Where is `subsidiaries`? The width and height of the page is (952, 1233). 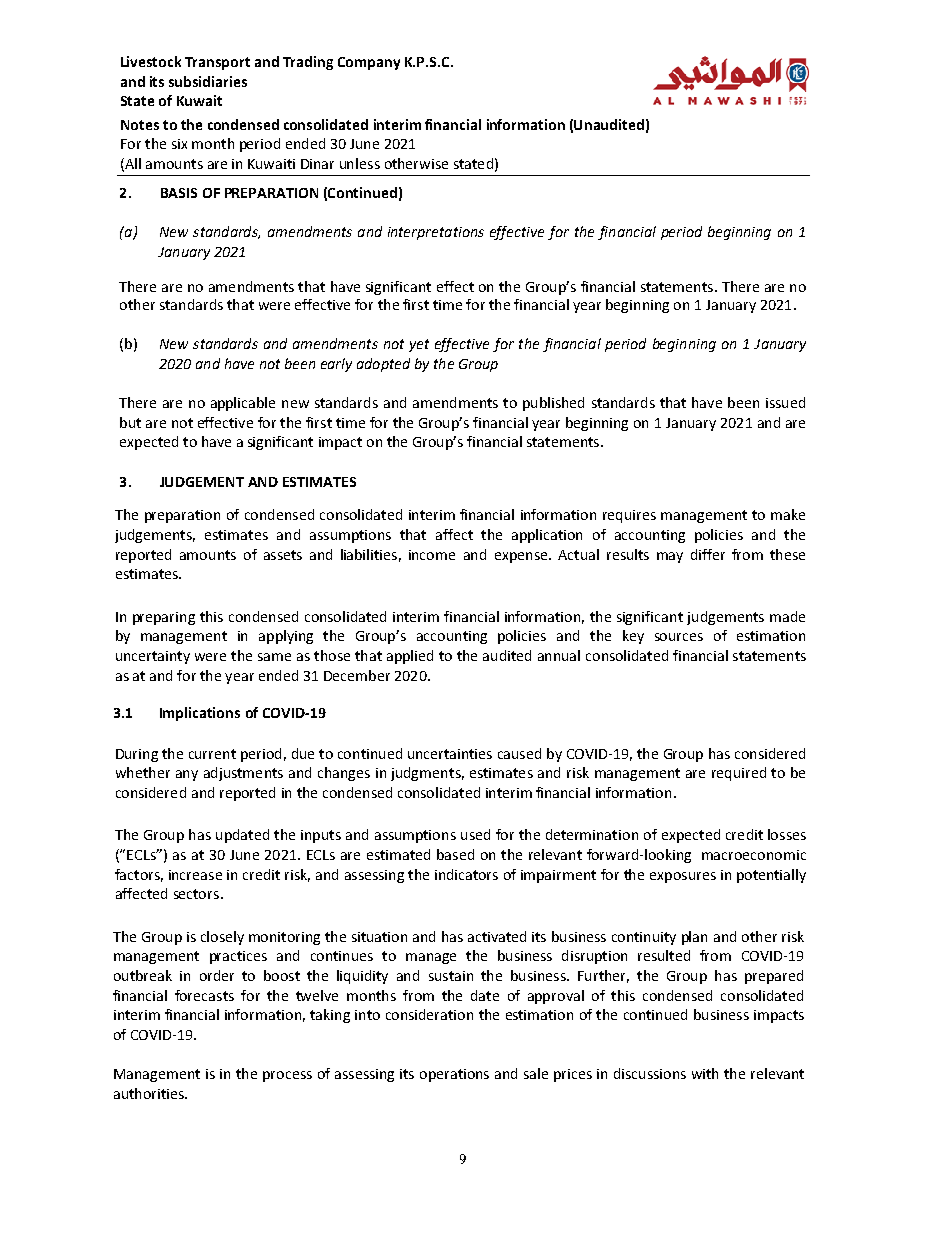 subsidiaries is located at coordinates (208, 81).
